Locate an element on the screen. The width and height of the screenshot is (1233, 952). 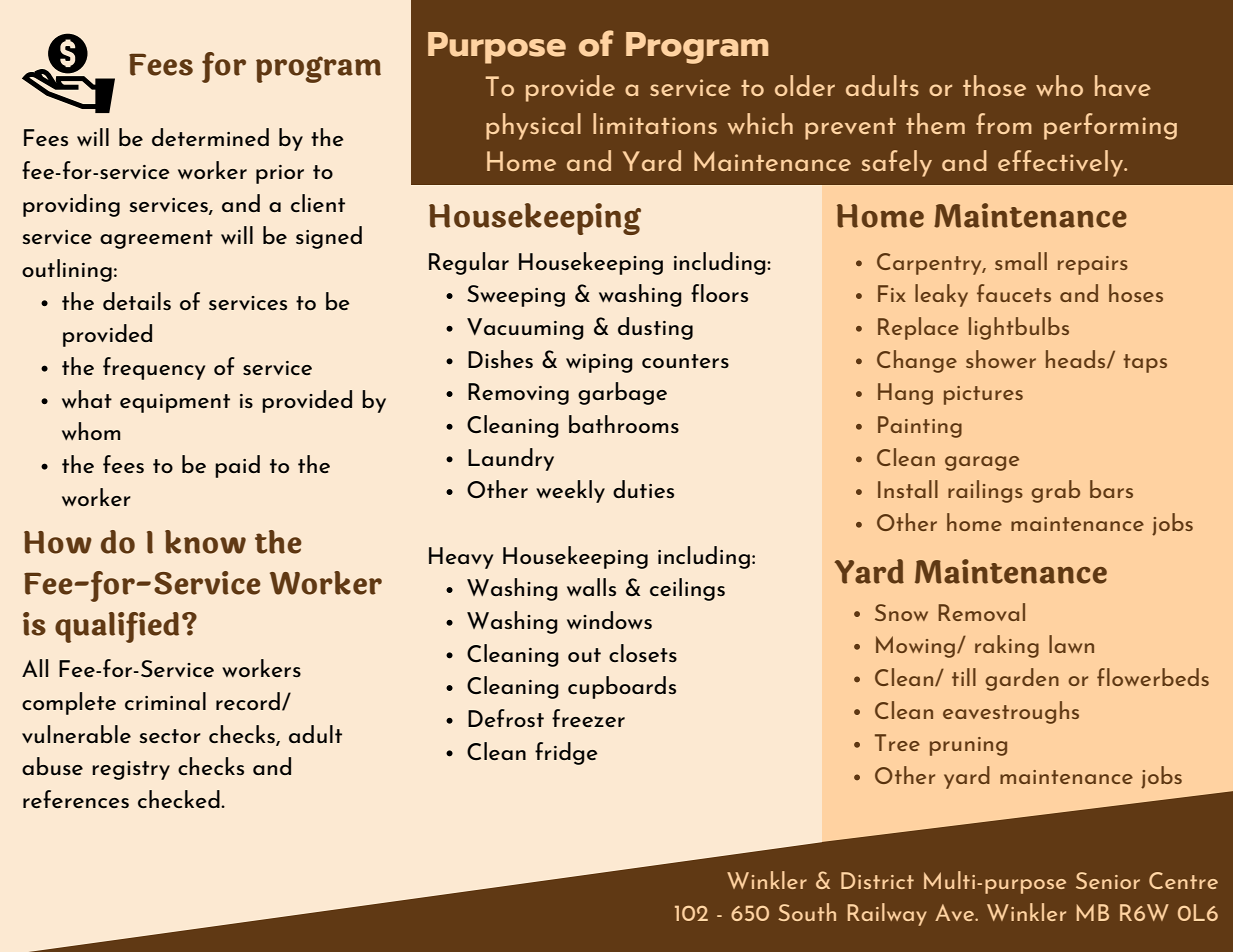
checked is located at coordinates (180, 799).
